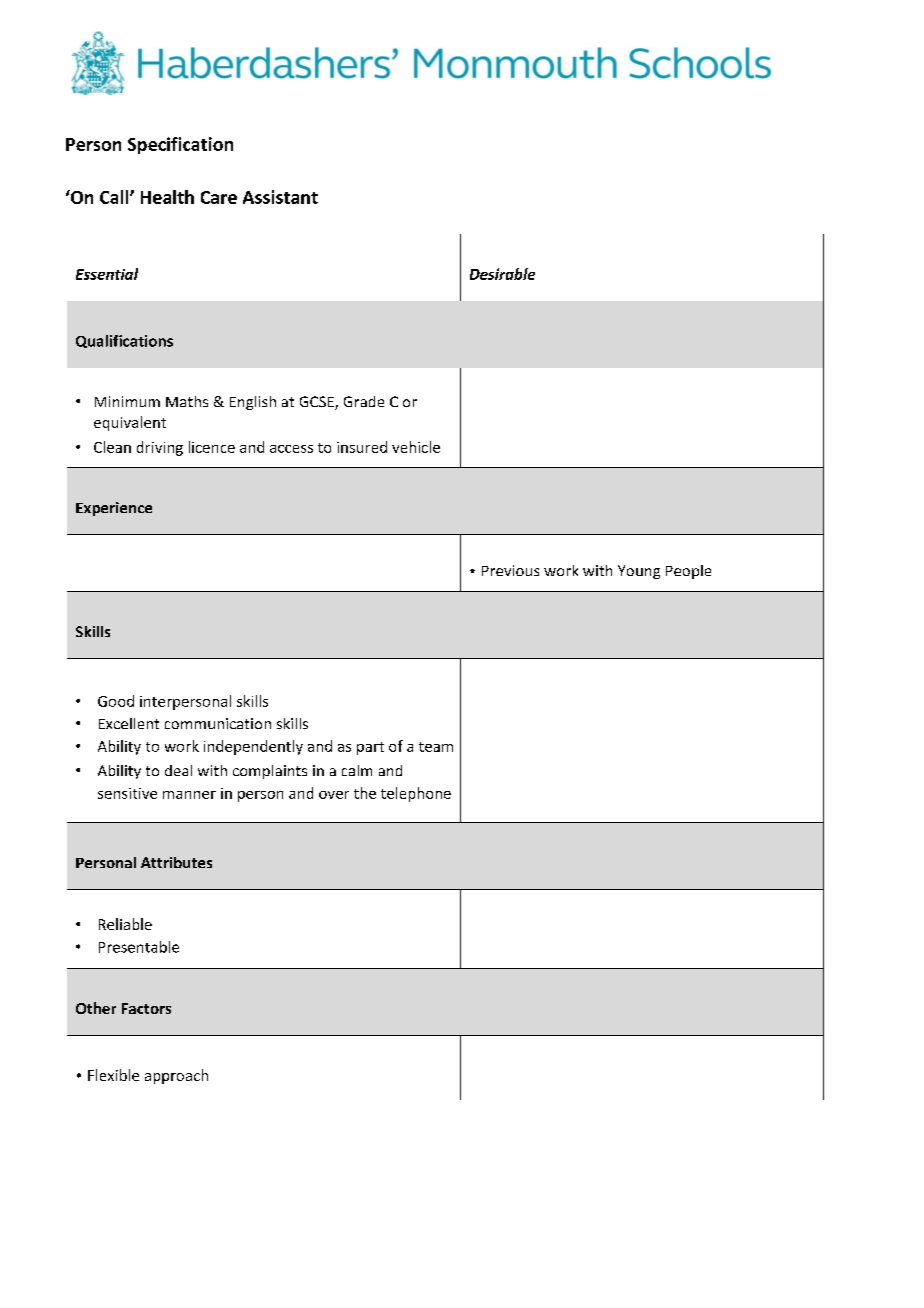  I want to click on Health, so click(167, 197).
